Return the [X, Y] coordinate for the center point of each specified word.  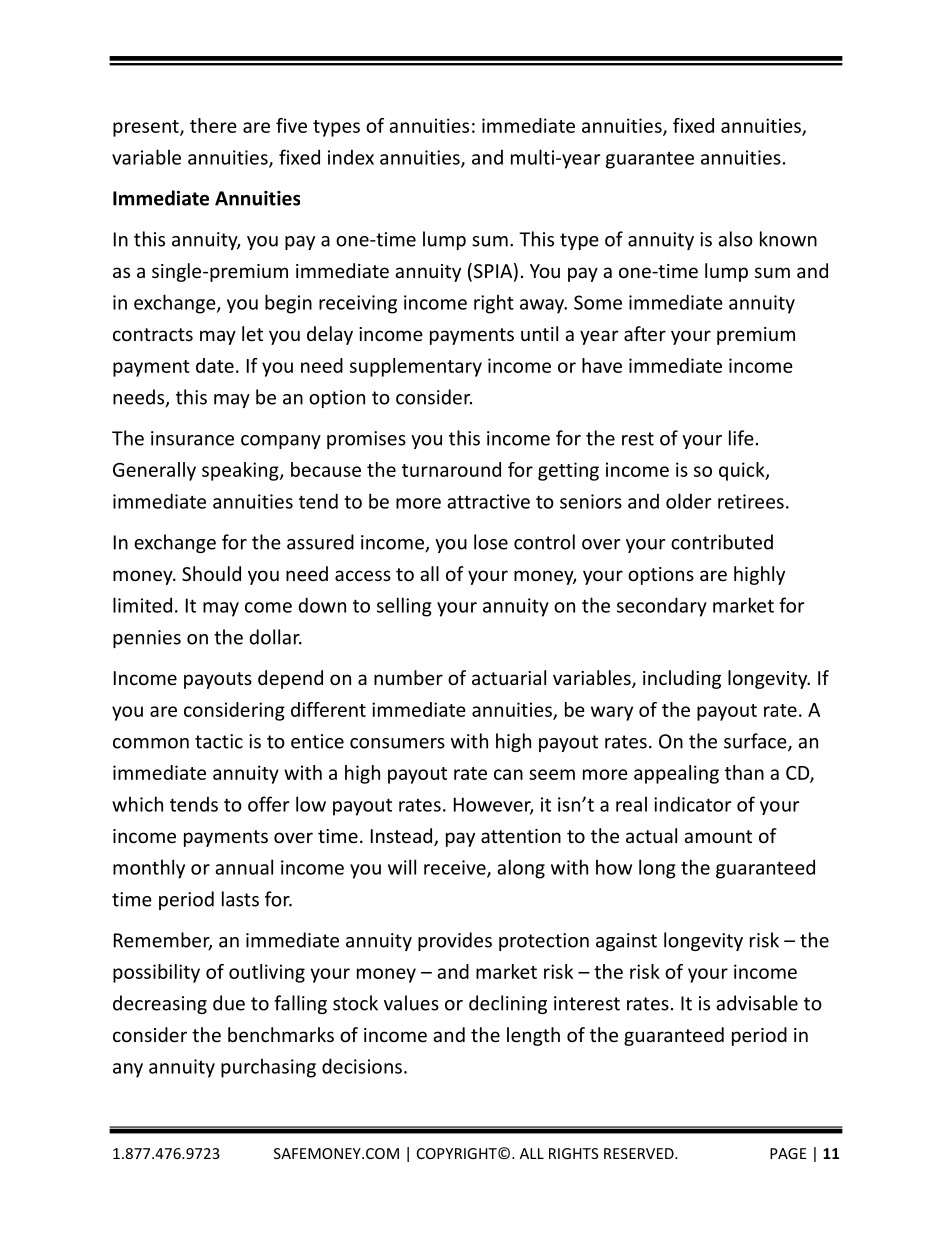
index [351, 157]
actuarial [509, 677]
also [735, 239]
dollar [275, 637]
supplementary [416, 367]
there [213, 125]
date [215, 365]
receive [456, 868]
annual [244, 867]
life [741, 438]
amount [718, 836]
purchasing [268, 1068]
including [682, 679]
